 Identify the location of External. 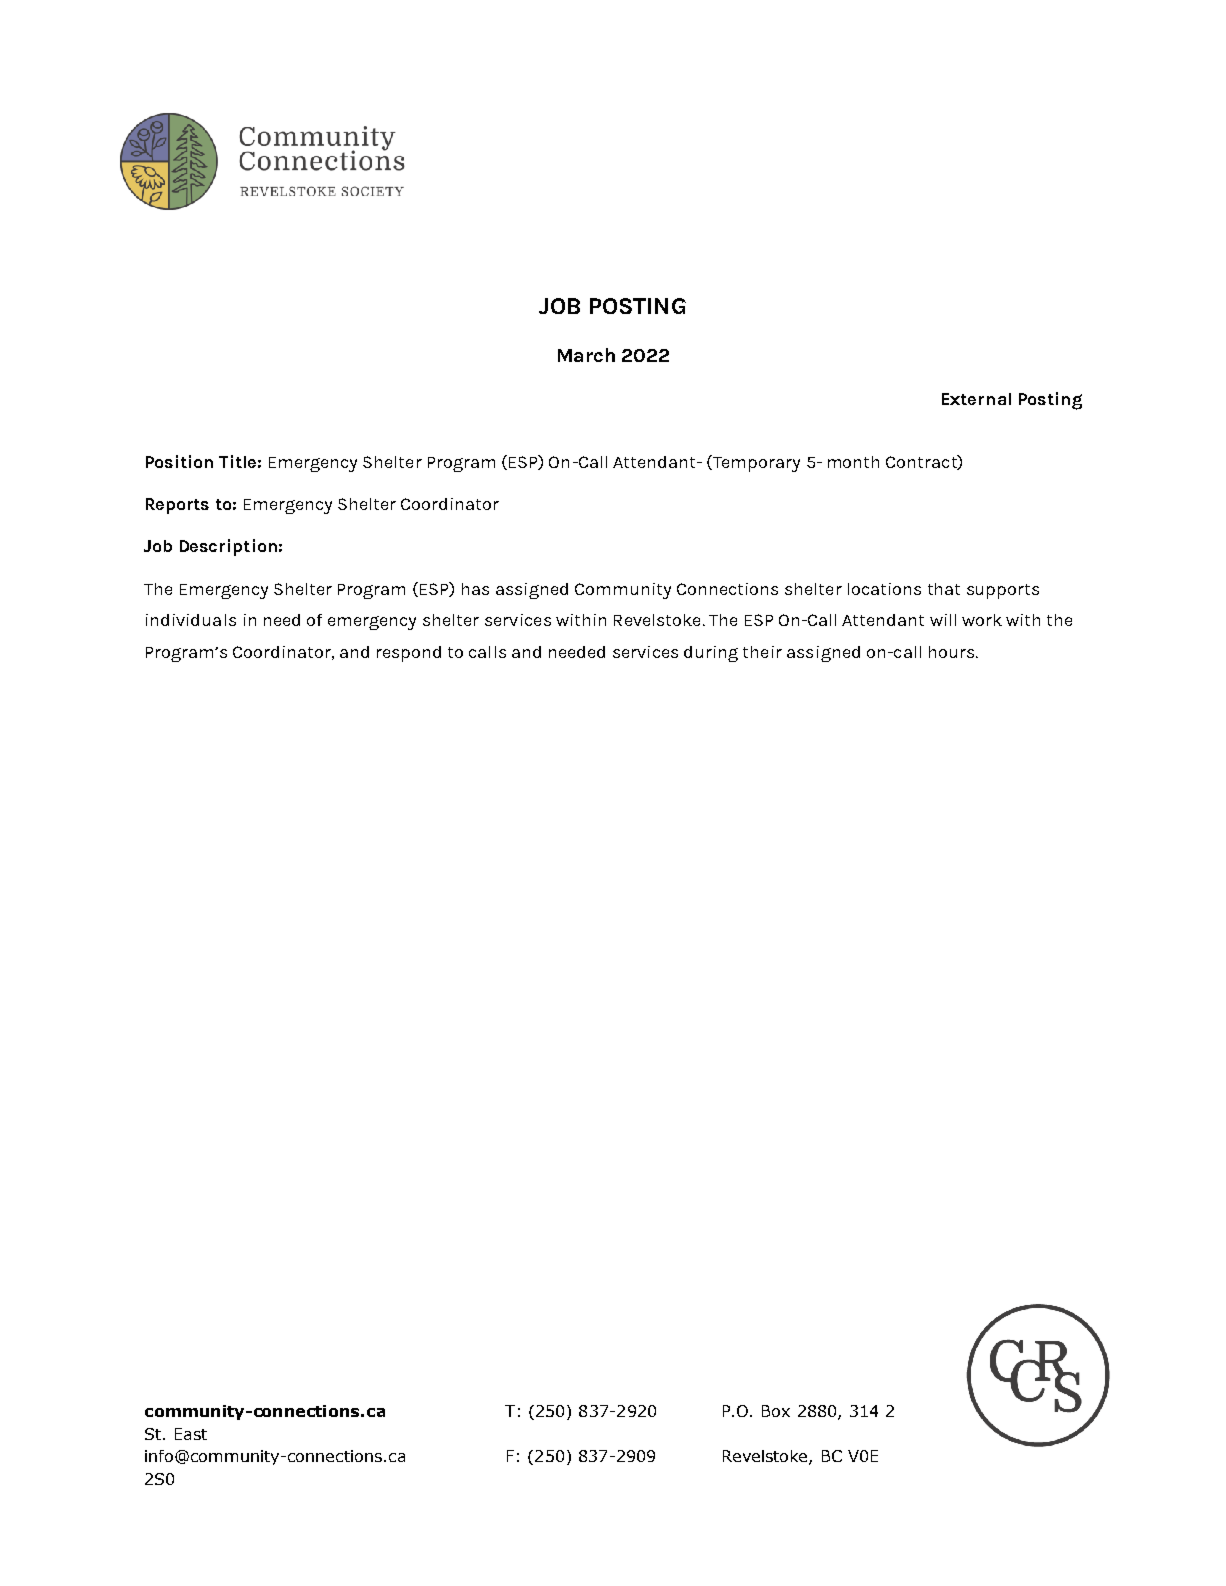
(976, 399).
